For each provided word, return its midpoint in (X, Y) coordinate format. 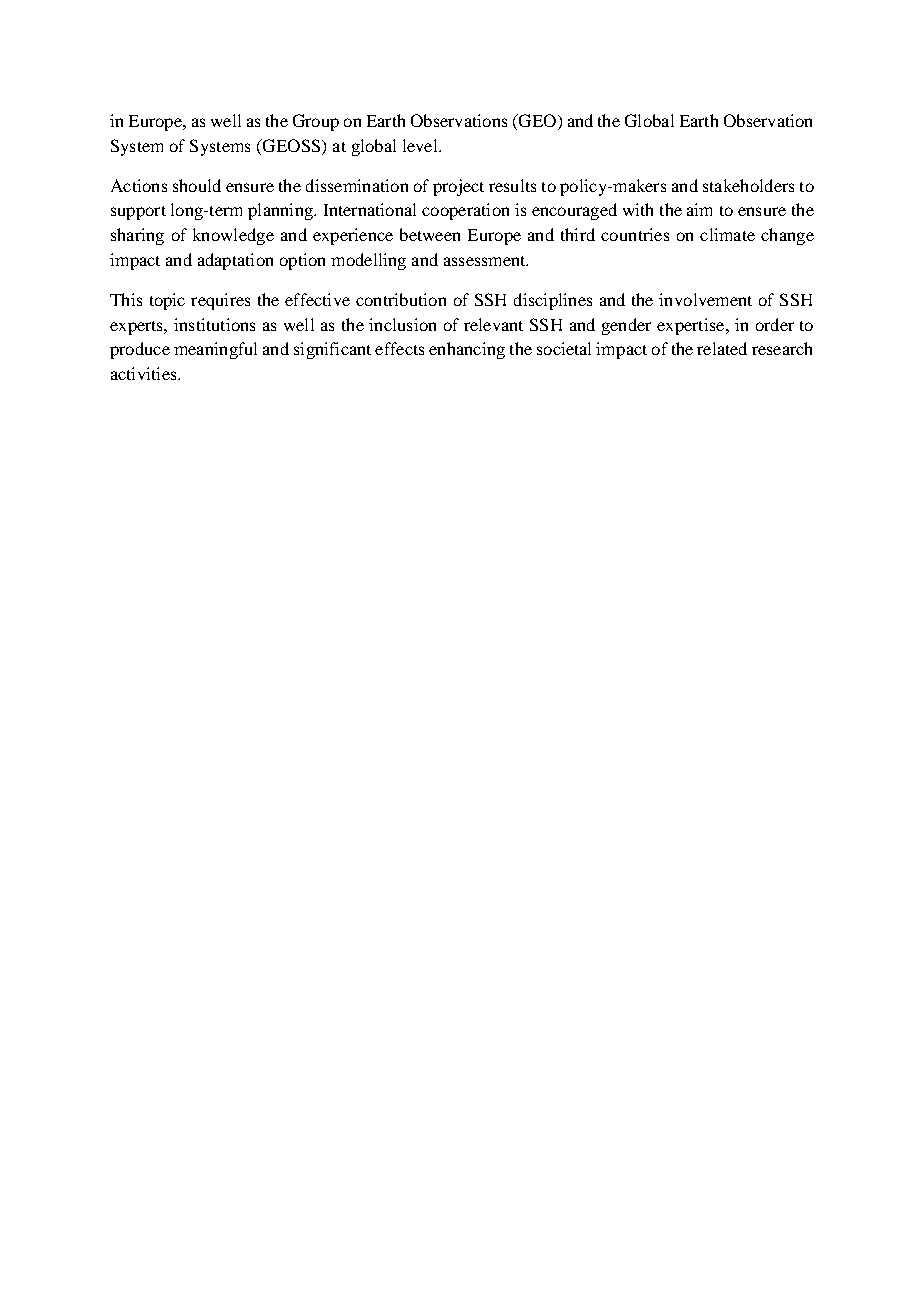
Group (316, 122)
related (722, 348)
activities (145, 373)
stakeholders (748, 185)
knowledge (233, 236)
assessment (486, 261)
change (787, 236)
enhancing (467, 350)
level (421, 145)
